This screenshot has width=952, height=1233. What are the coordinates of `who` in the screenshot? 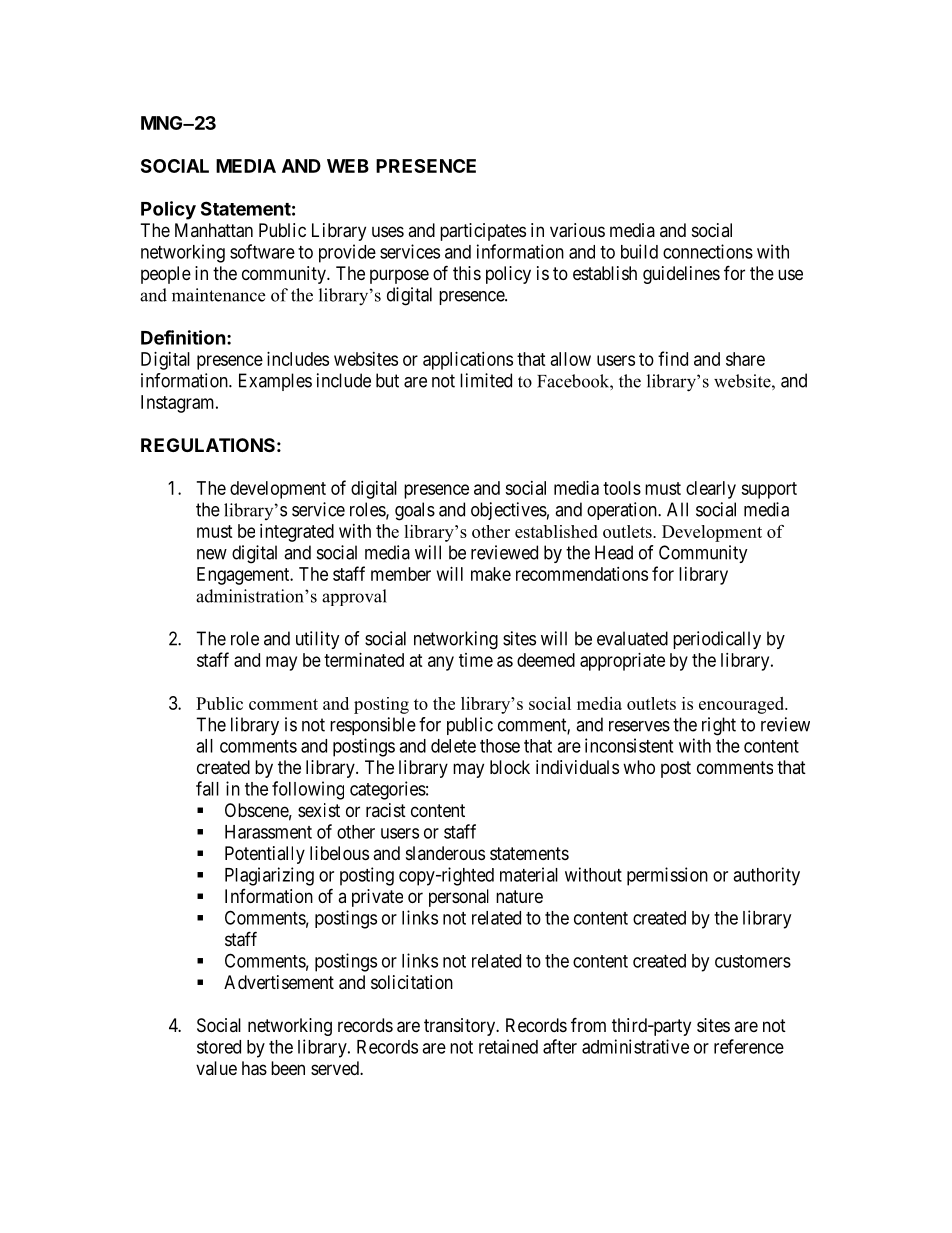 It's located at (639, 767).
